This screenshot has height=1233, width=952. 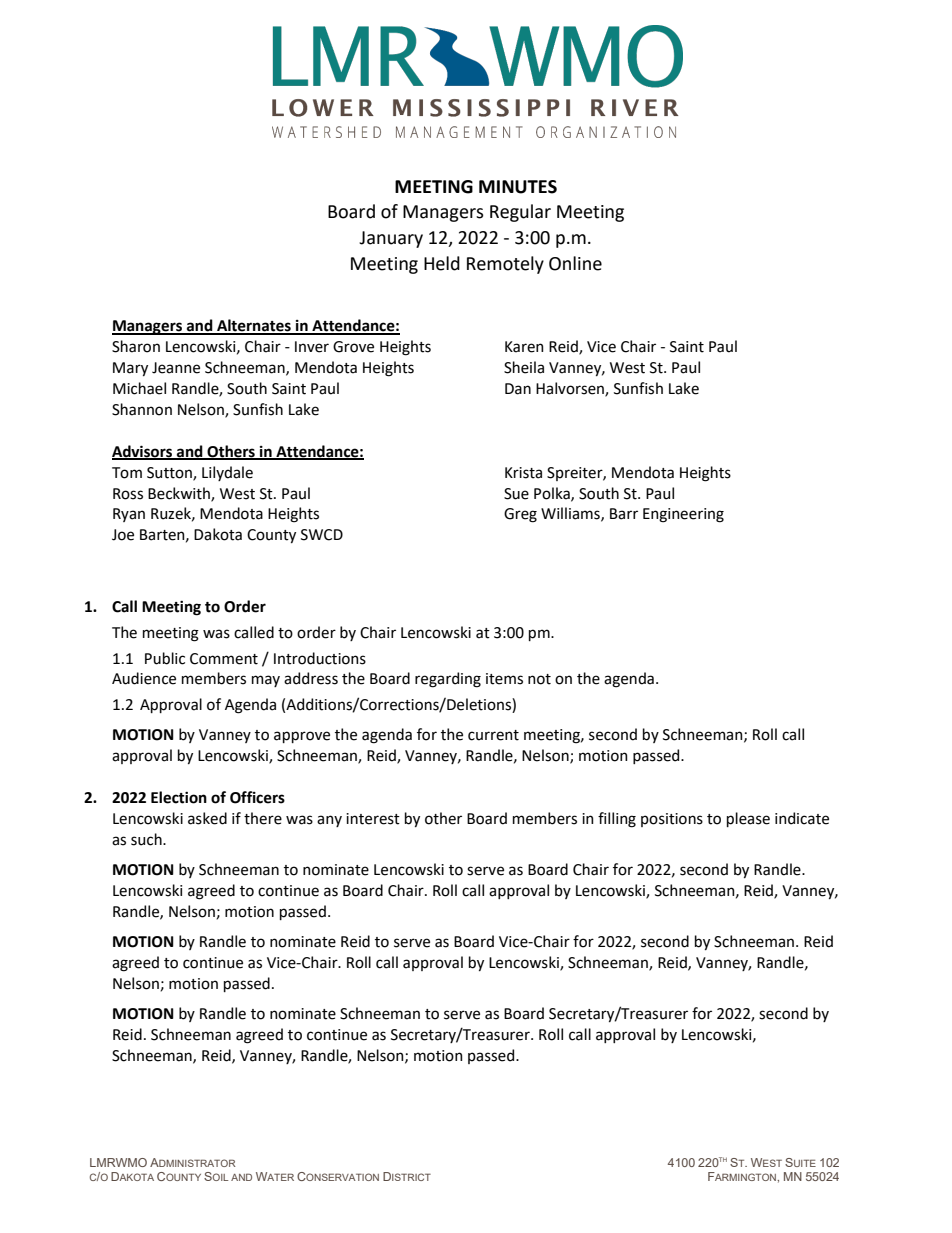 I want to click on Krista, so click(x=523, y=473).
